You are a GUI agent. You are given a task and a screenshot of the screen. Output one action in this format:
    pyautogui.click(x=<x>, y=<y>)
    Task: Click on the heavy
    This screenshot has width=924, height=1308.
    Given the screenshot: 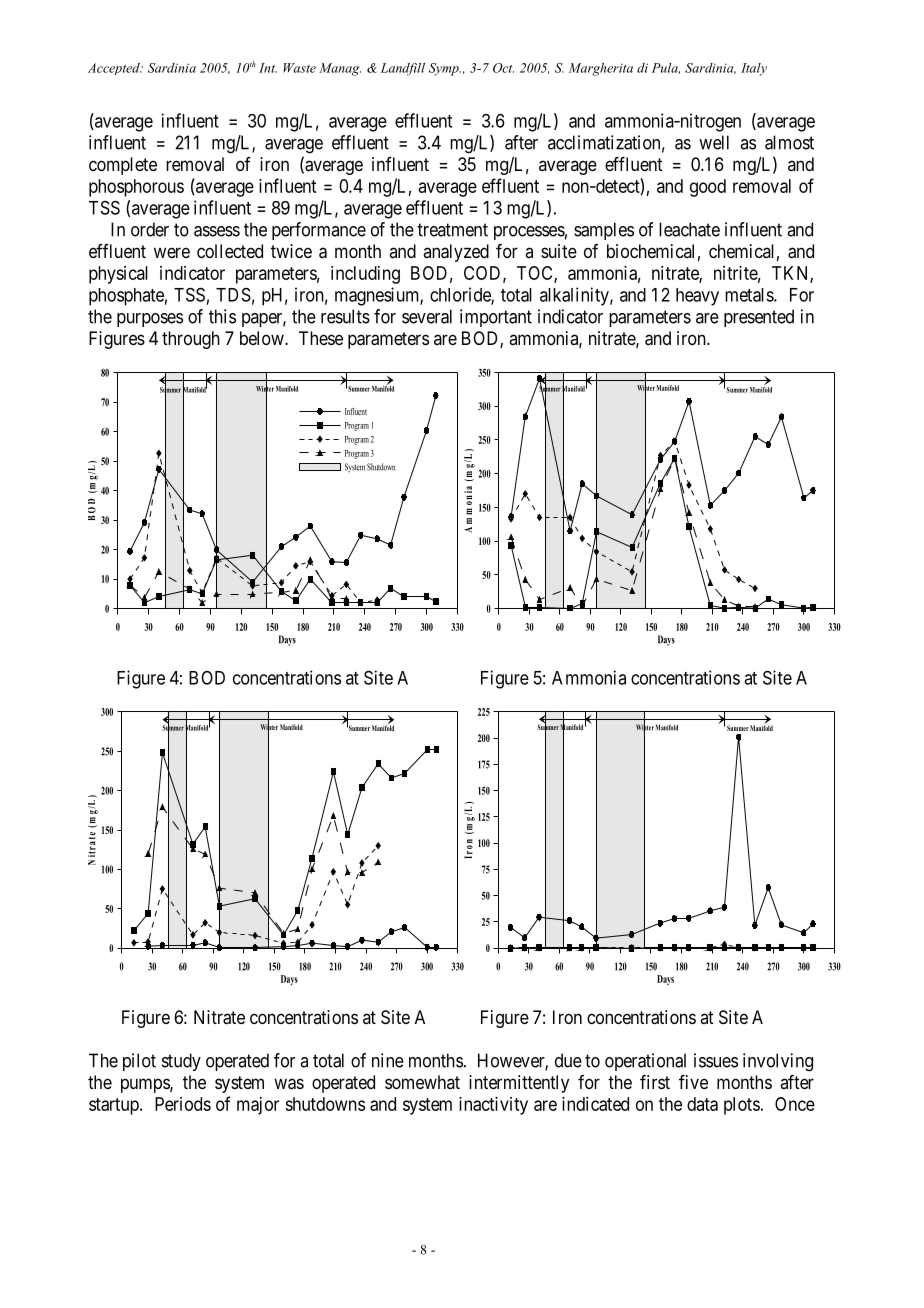 What is the action you would take?
    pyautogui.click(x=697, y=297)
